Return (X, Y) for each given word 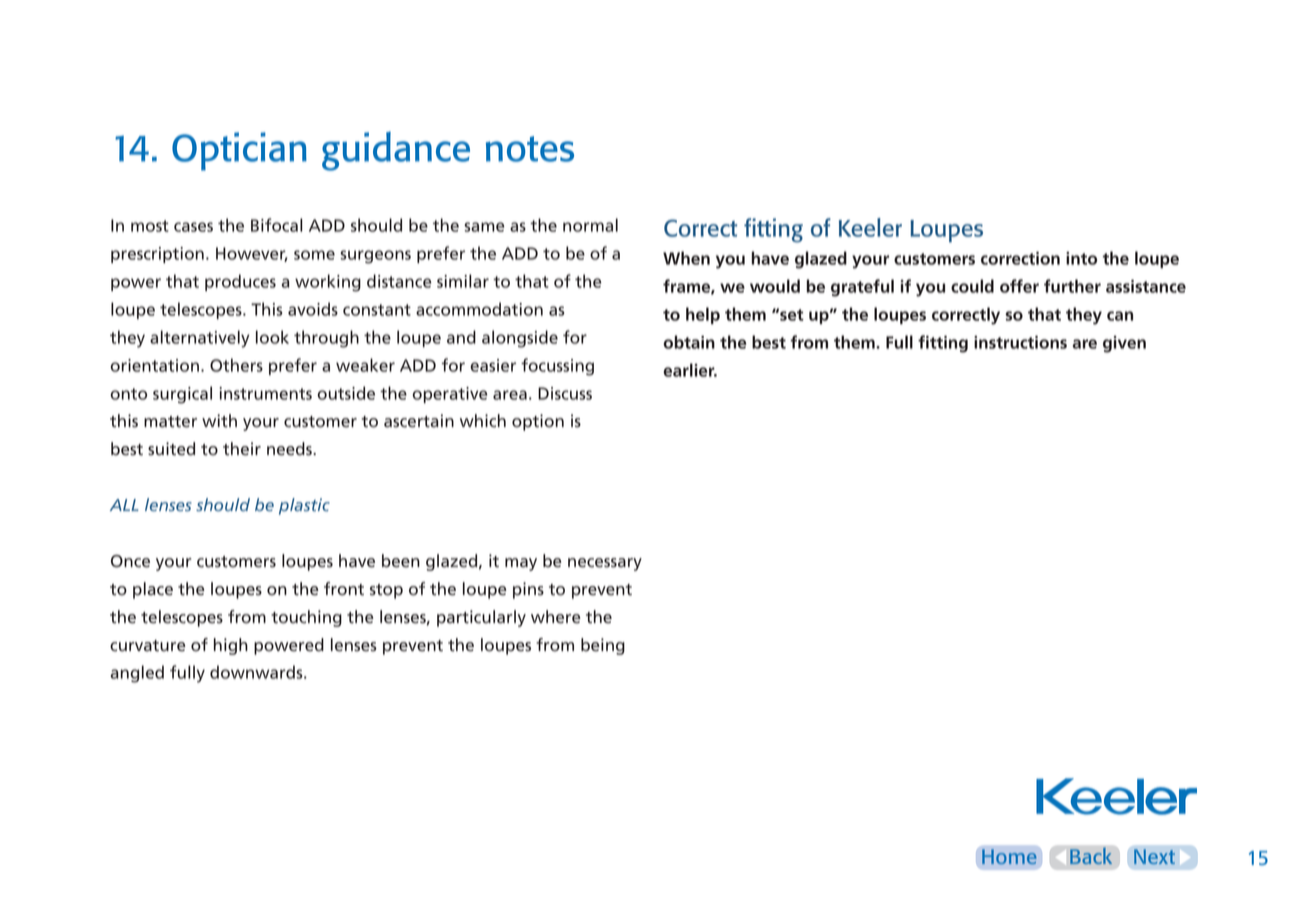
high (231, 646)
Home (1009, 856)
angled (137, 674)
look (272, 337)
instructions (1020, 342)
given (1124, 344)
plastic (304, 506)
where (556, 617)
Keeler (870, 227)
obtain (689, 342)
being (603, 646)
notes (530, 149)
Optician (239, 151)
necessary (605, 564)
